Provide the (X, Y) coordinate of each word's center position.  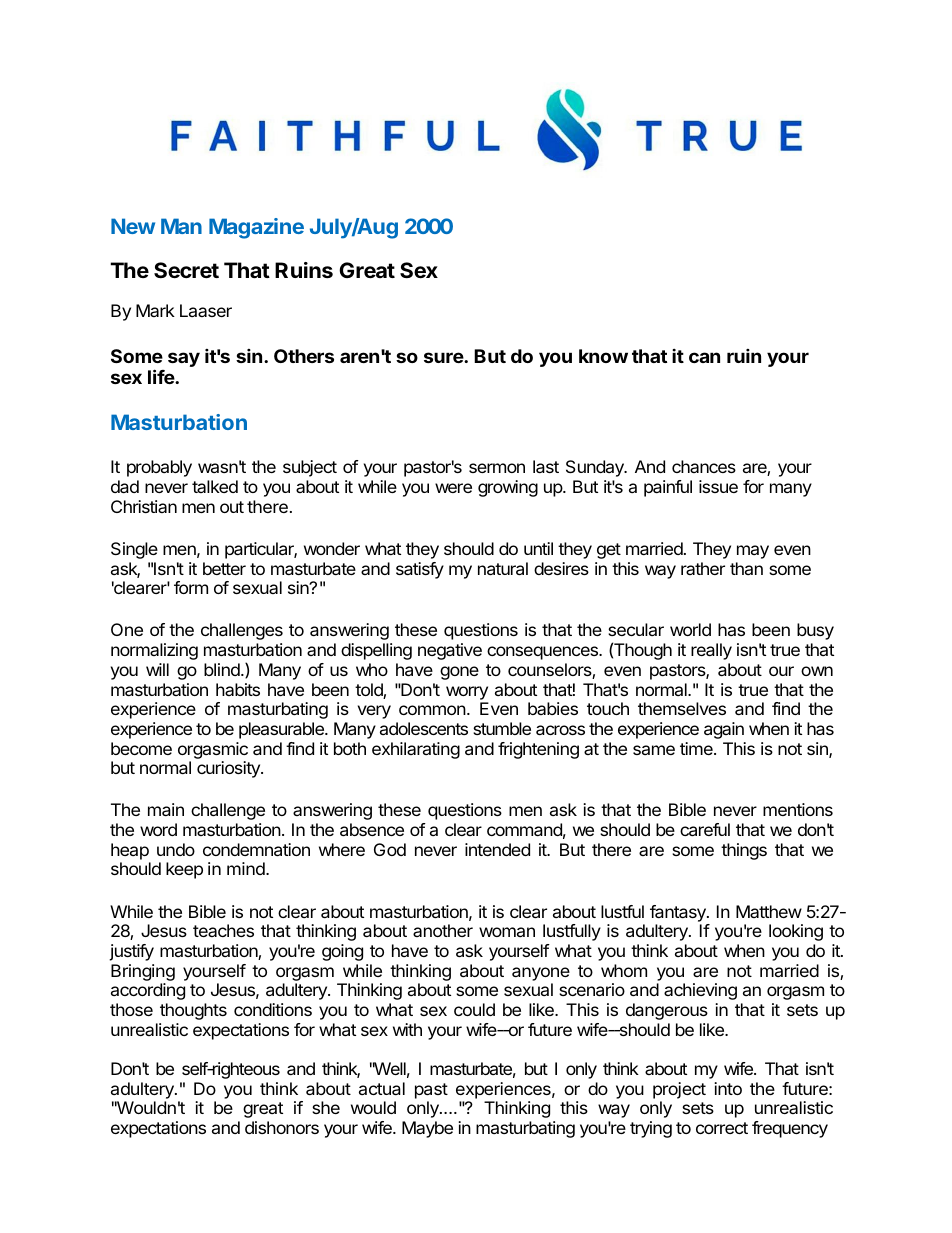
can (704, 357)
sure (444, 357)
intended (497, 849)
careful (705, 829)
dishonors (282, 1127)
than (746, 568)
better (224, 568)
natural (503, 568)
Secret (186, 270)
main (166, 809)
